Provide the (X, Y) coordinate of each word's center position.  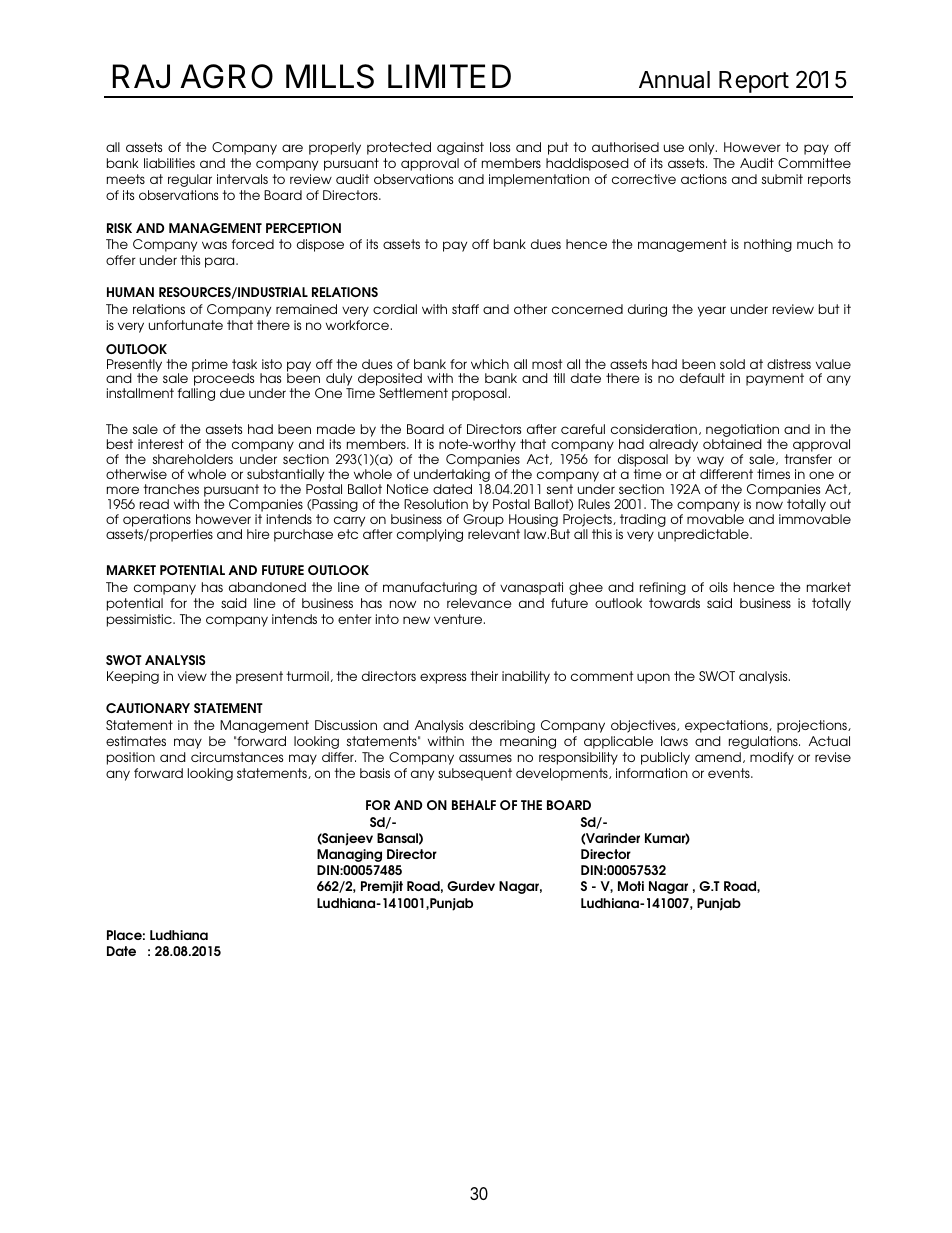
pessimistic (140, 620)
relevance (479, 603)
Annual (674, 80)
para (221, 262)
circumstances (237, 757)
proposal (479, 394)
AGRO (226, 76)
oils (718, 587)
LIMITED (449, 76)
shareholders (193, 459)
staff (465, 309)
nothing (768, 245)
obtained (732, 444)
